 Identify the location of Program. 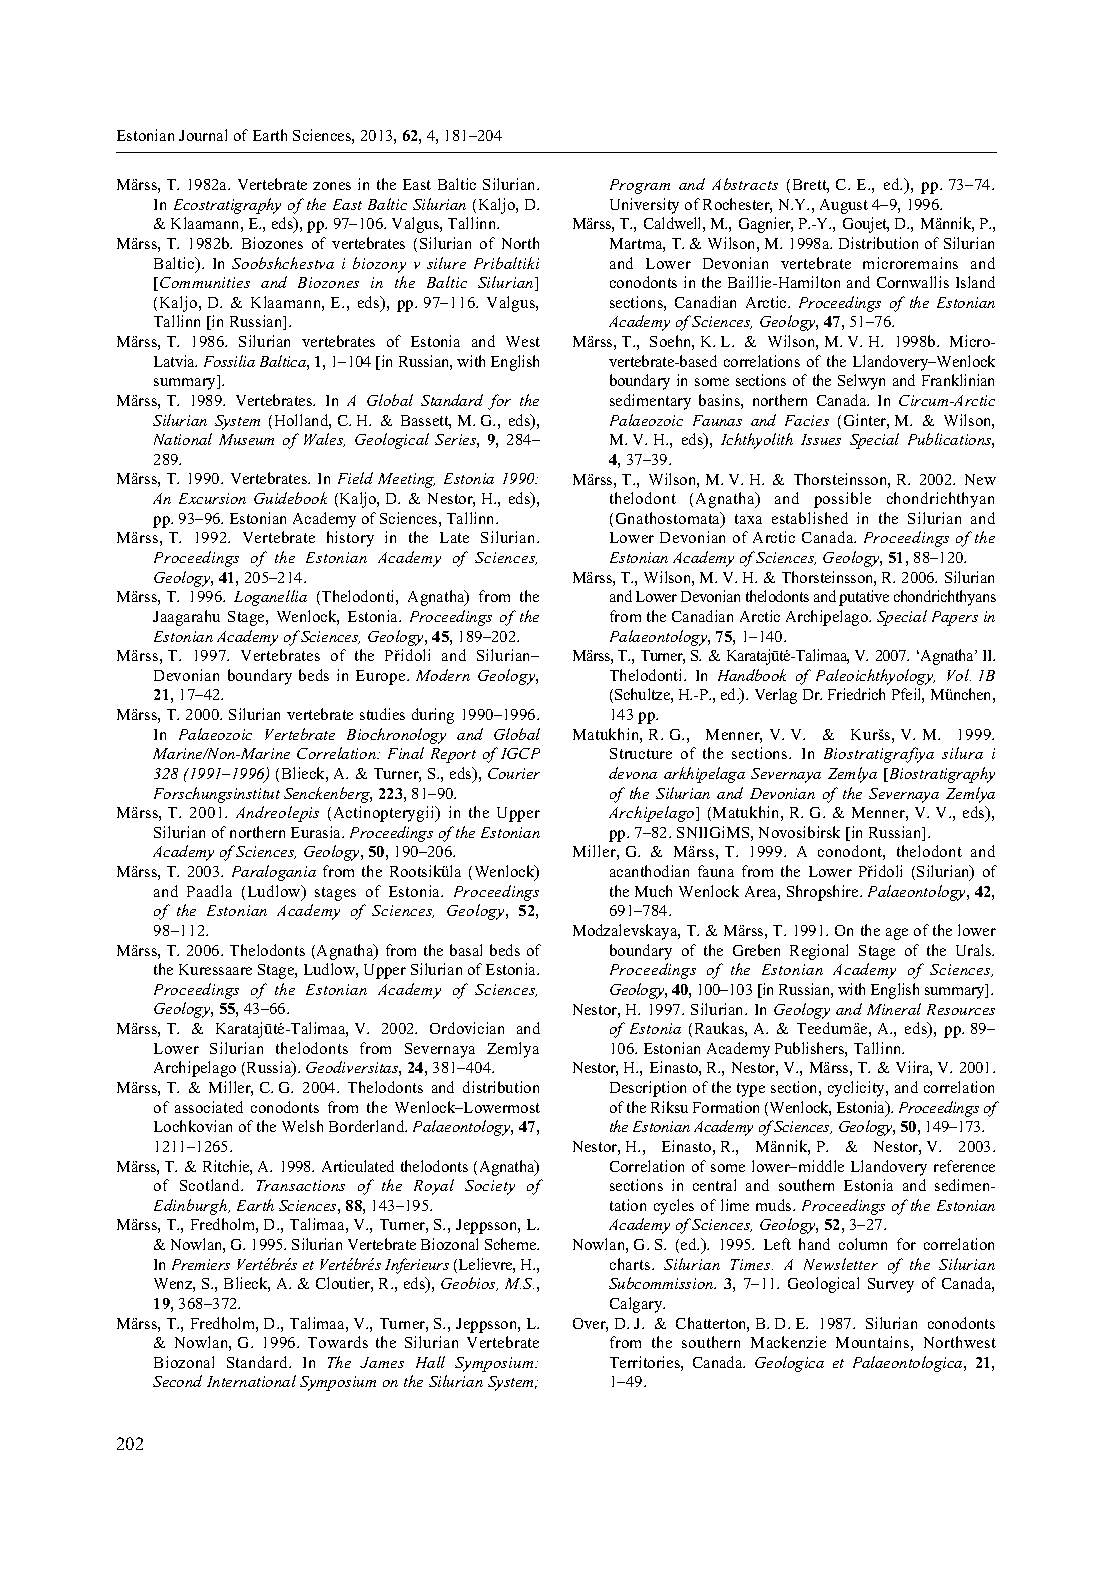
(640, 186).
